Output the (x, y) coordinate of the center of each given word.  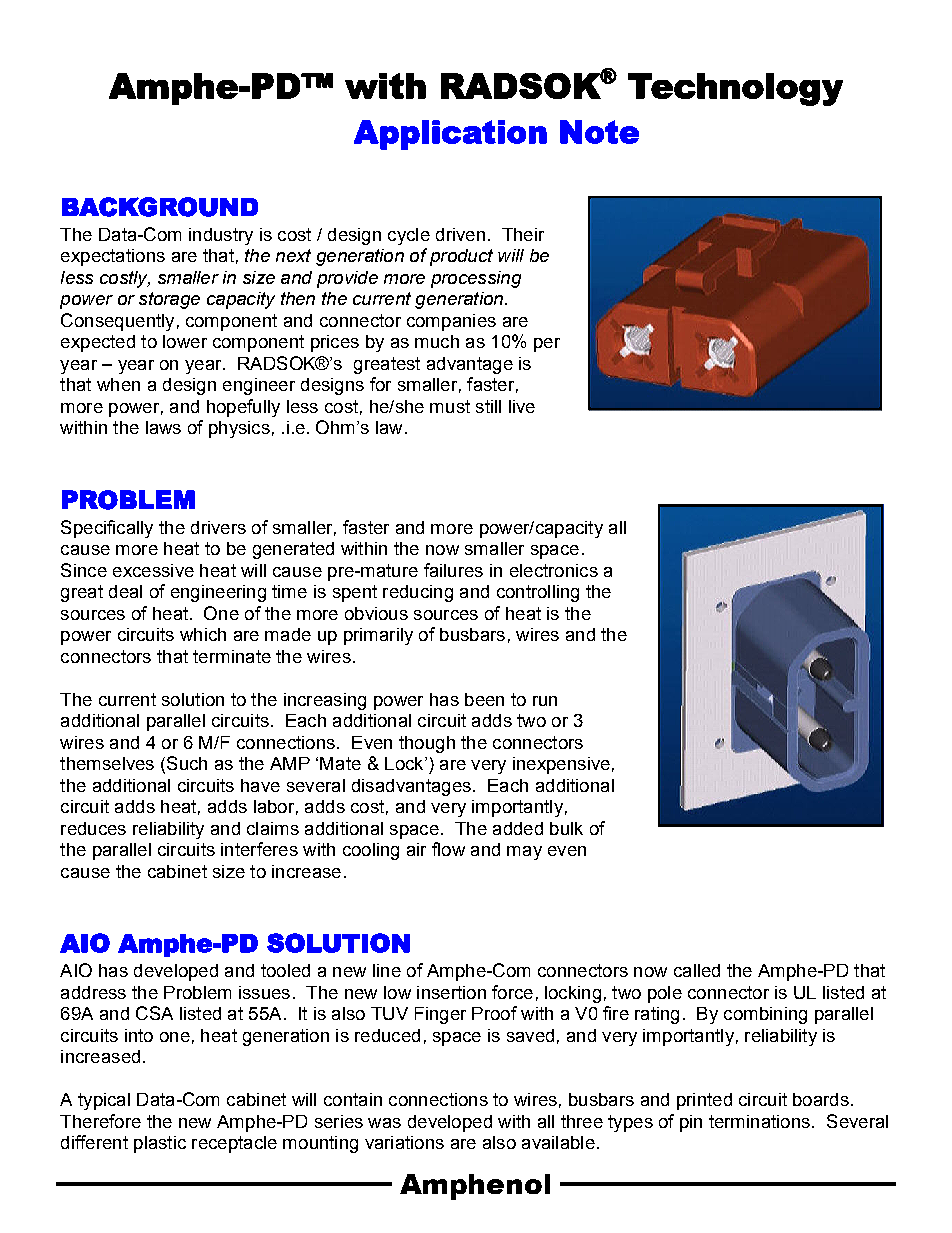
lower (185, 341)
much (437, 341)
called (697, 970)
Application (450, 135)
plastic (160, 1144)
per (547, 345)
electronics (554, 570)
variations (404, 1142)
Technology (735, 89)
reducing (418, 593)
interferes (259, 849)
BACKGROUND (160, 207)
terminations (759, 1121)
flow (448, 849)
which (203, 634)
